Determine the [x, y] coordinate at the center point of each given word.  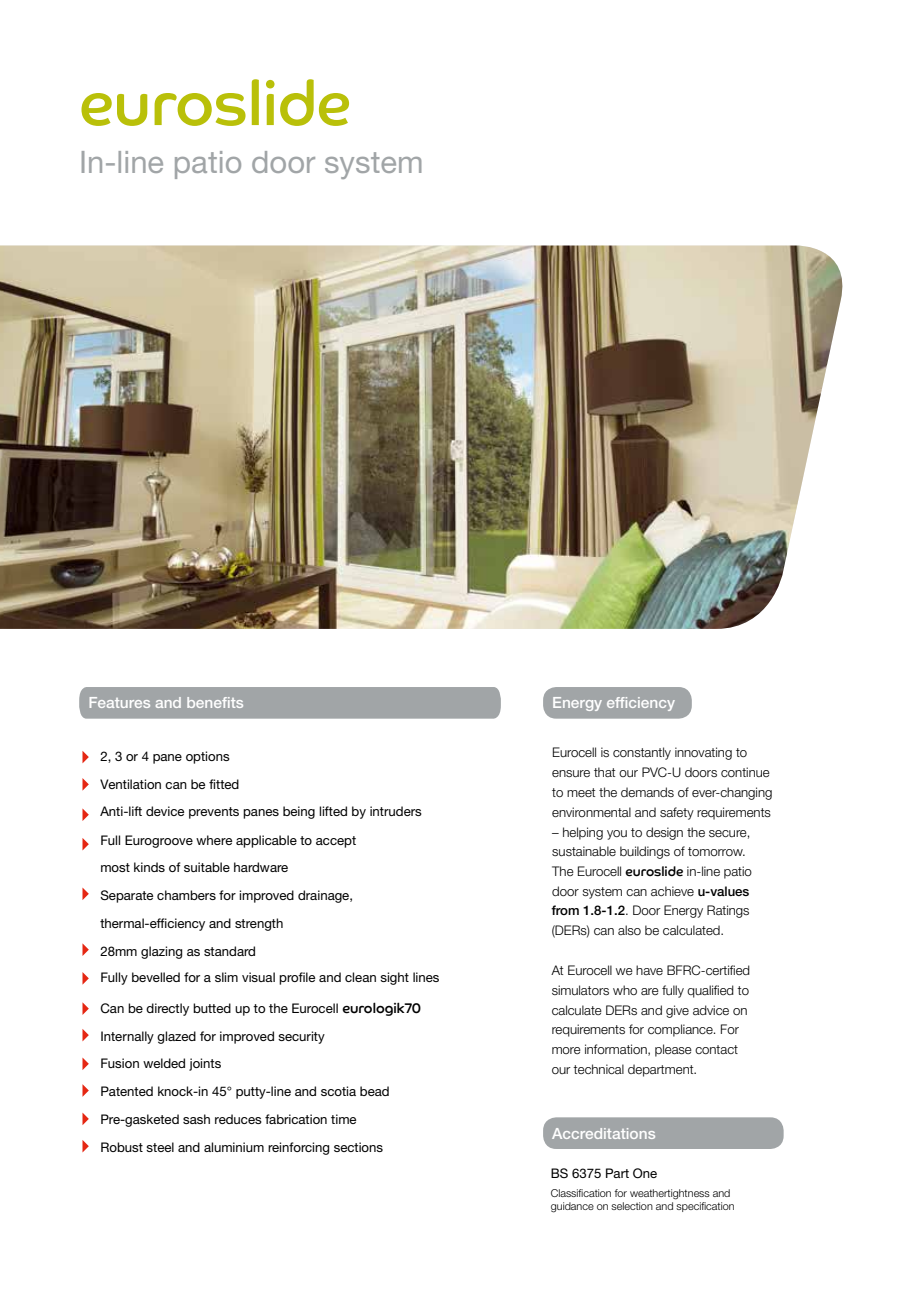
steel [160, 1147]
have [649, 970]
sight [394, 978]
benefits [215, 702]
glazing [161, 952]
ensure [571, 773]
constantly [642, 753]
